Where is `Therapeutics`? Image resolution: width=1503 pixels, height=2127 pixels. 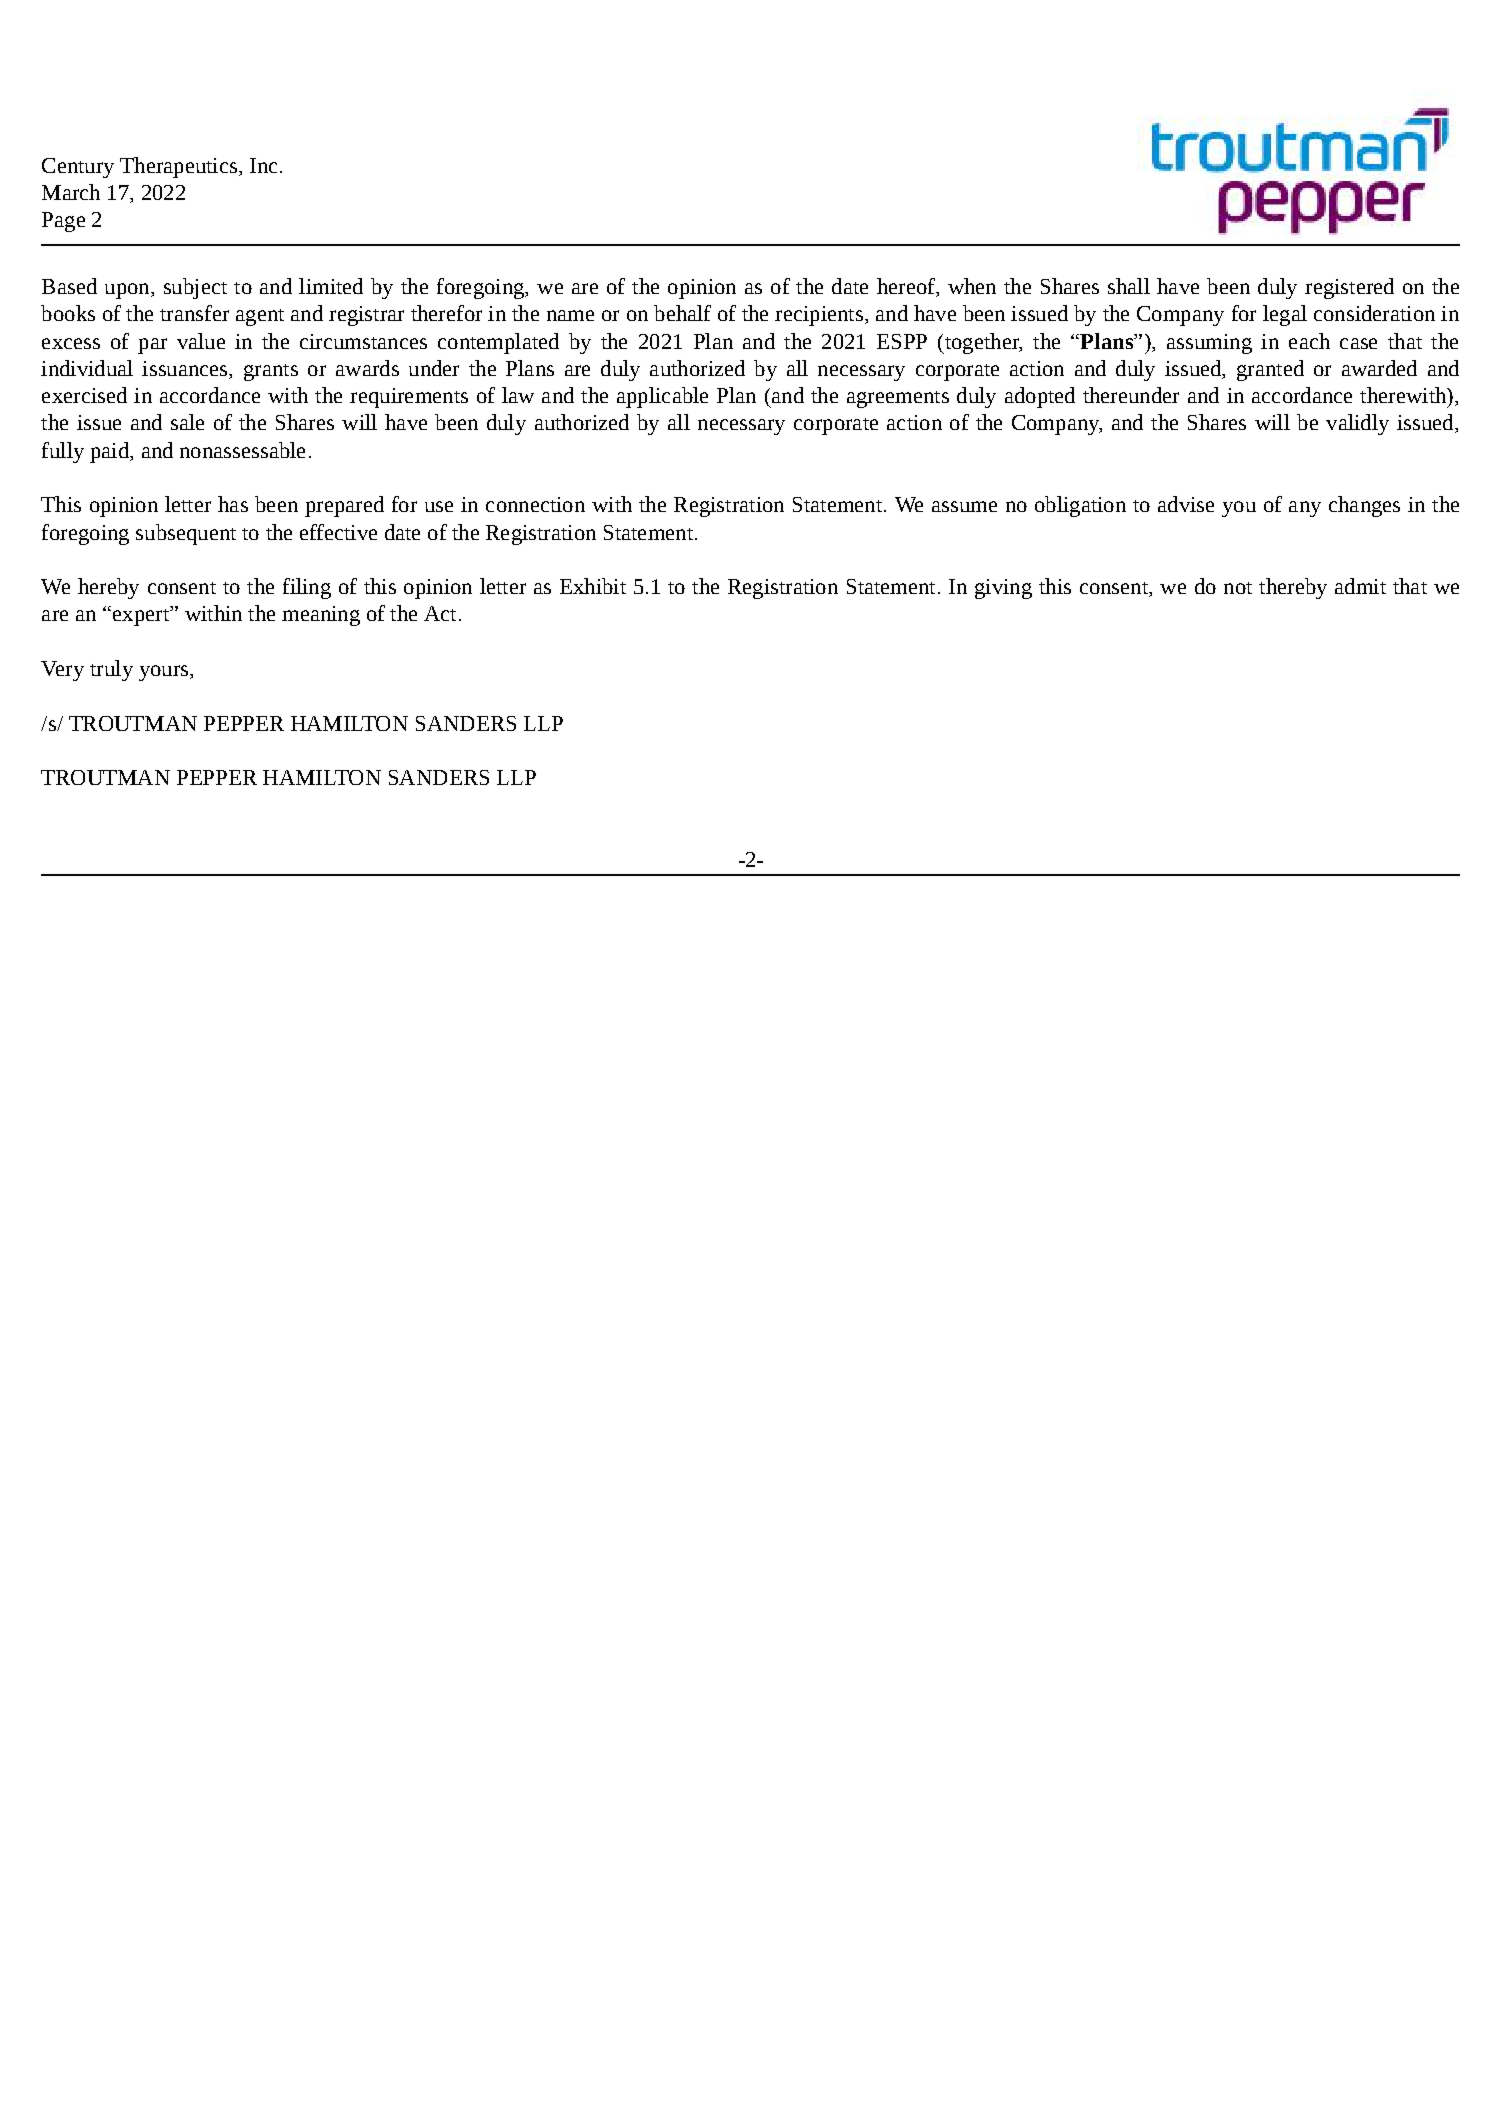 Therapeutics is located at coordinates (178, 167).
